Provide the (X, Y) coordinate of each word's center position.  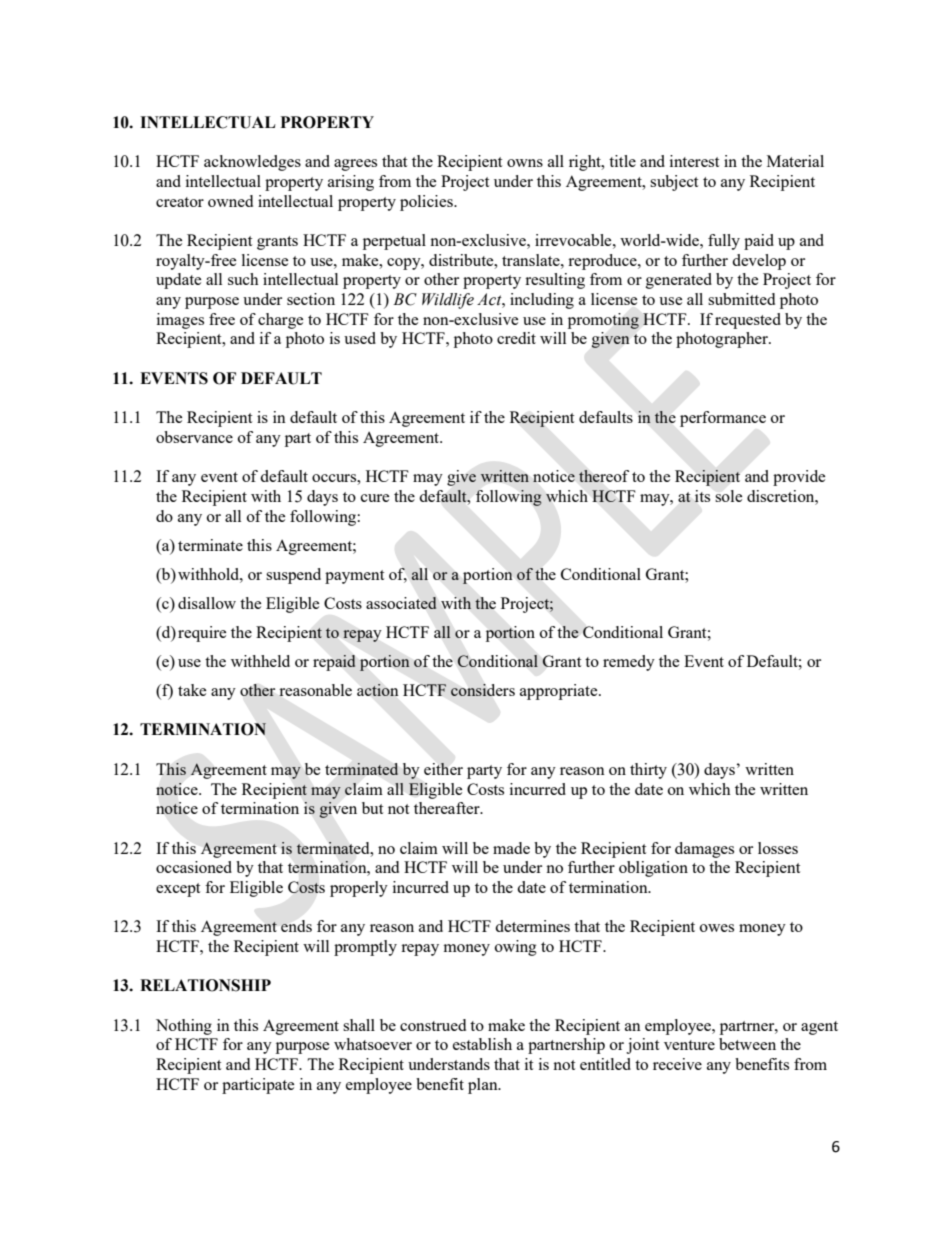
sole (728, 496)
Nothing (184, 1027)
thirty (648, 771)
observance (194, 437)
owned (230, 201)
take (192, 690)
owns (525, 163)
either (443, 769)
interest (694, 161)
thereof (604, 476)
